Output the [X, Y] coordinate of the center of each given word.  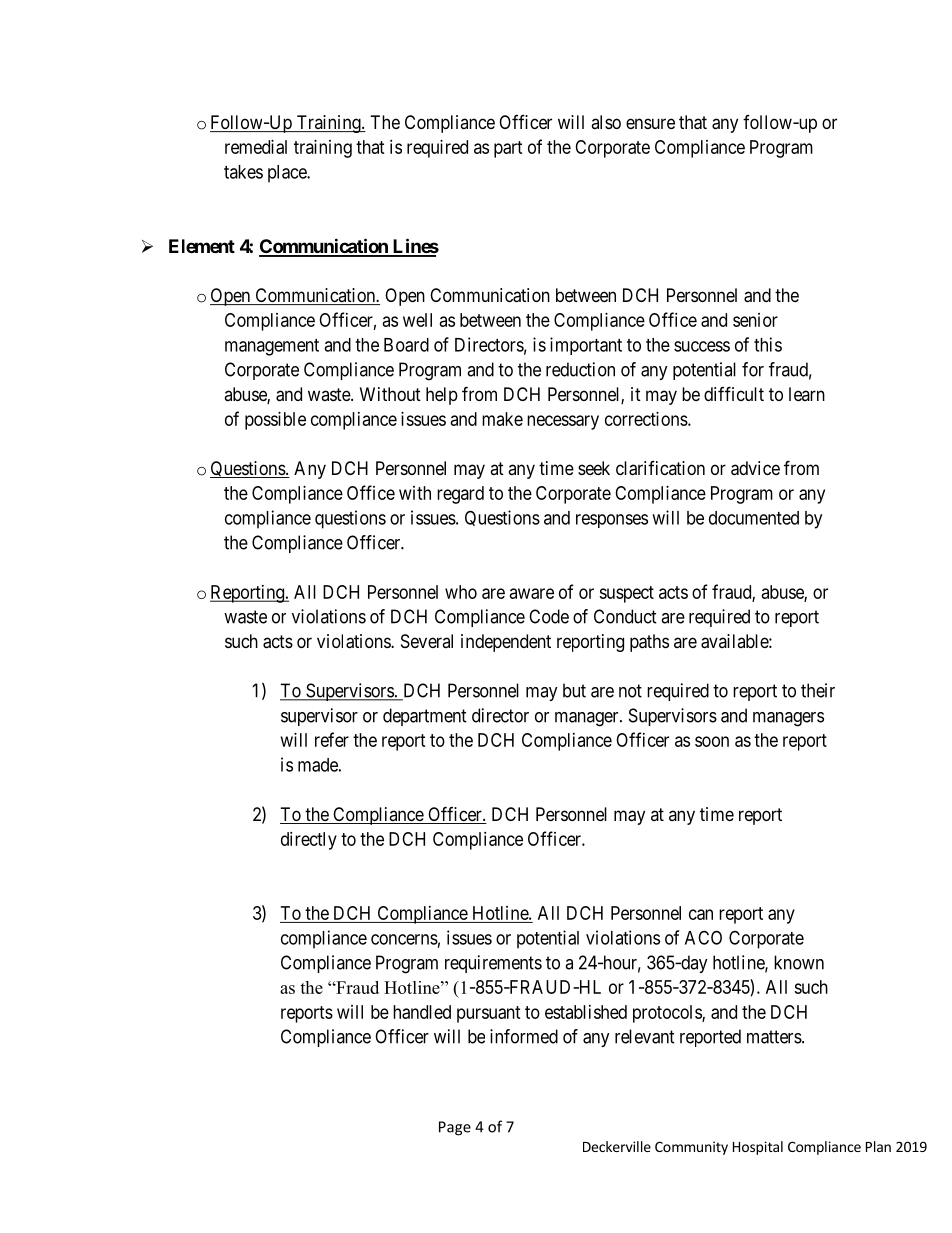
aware [532, 593]
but [574, 690]
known [799, 962]
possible [275, 421]
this [768, 344]
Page [455, 1128]
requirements [493, 964]
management [272, 347]
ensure [650, 123]
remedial [256, 147]
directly [309, 841]
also [606, 122]
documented [754, 518]
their [818, 690]
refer [332, 739]
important [586, 346]
